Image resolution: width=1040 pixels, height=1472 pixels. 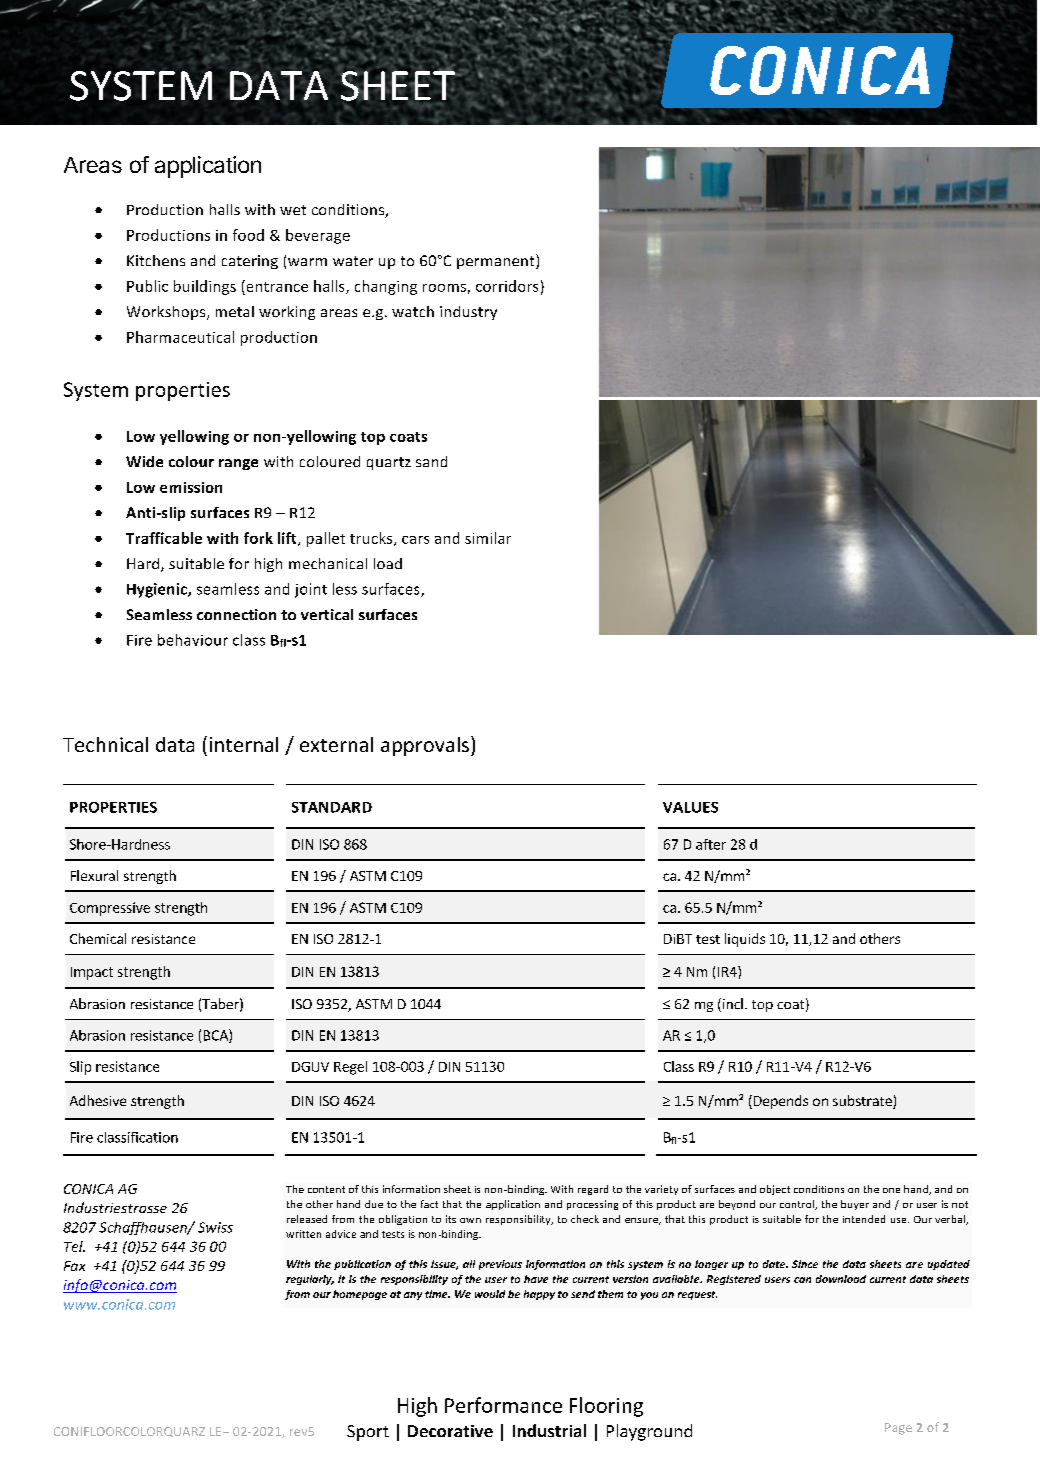 I want to click on incl, so click(x=731, y=1005).
